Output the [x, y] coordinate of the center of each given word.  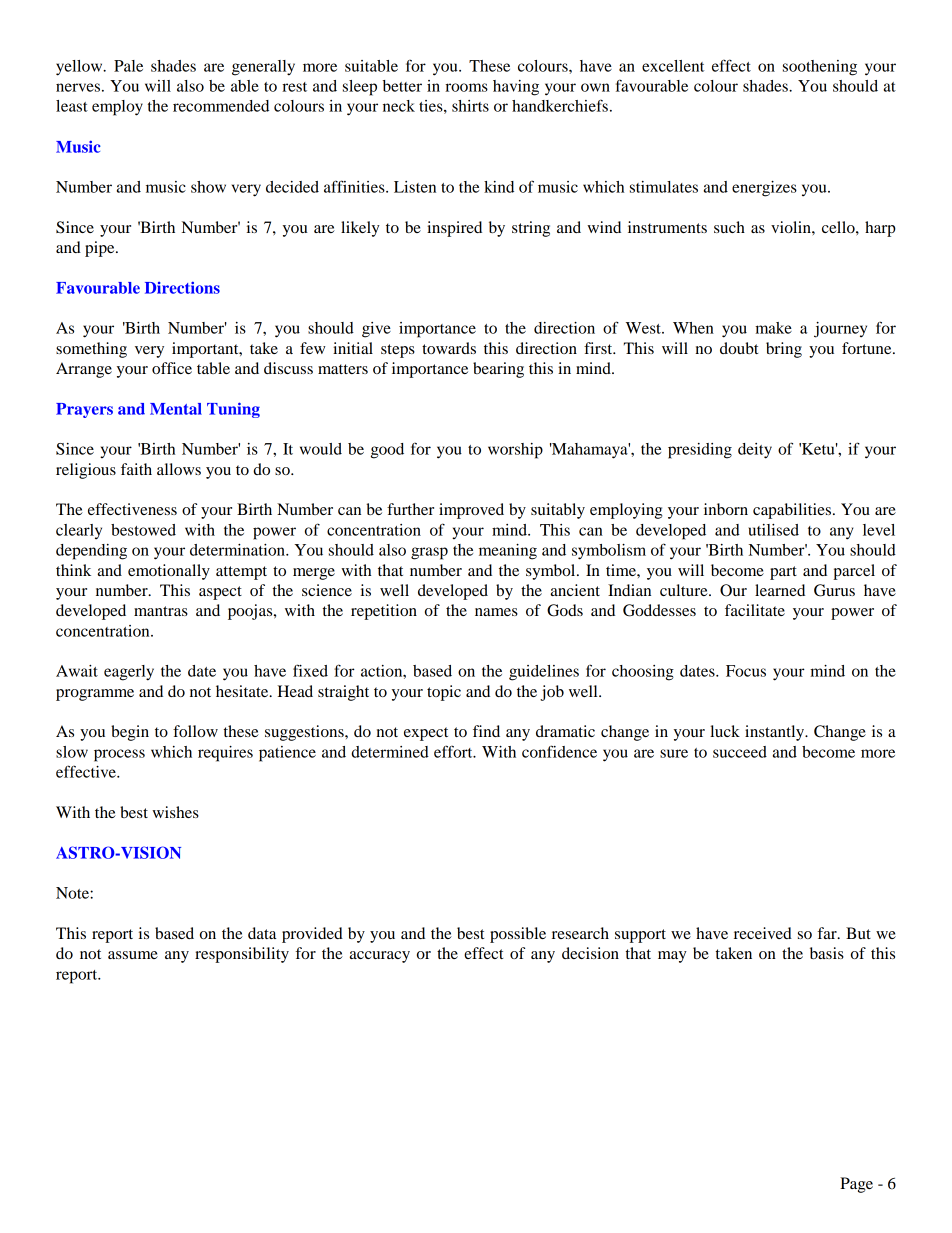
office [172, 368]
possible [518, 935]
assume [133, 955]
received [763, 933]
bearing [498, 370]
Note [73, 893]
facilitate [755, 610]
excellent [673, 66]
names [496, 612]
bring [784, 350]
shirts [470, 106]
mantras [161, 611]
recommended [221, 106]
